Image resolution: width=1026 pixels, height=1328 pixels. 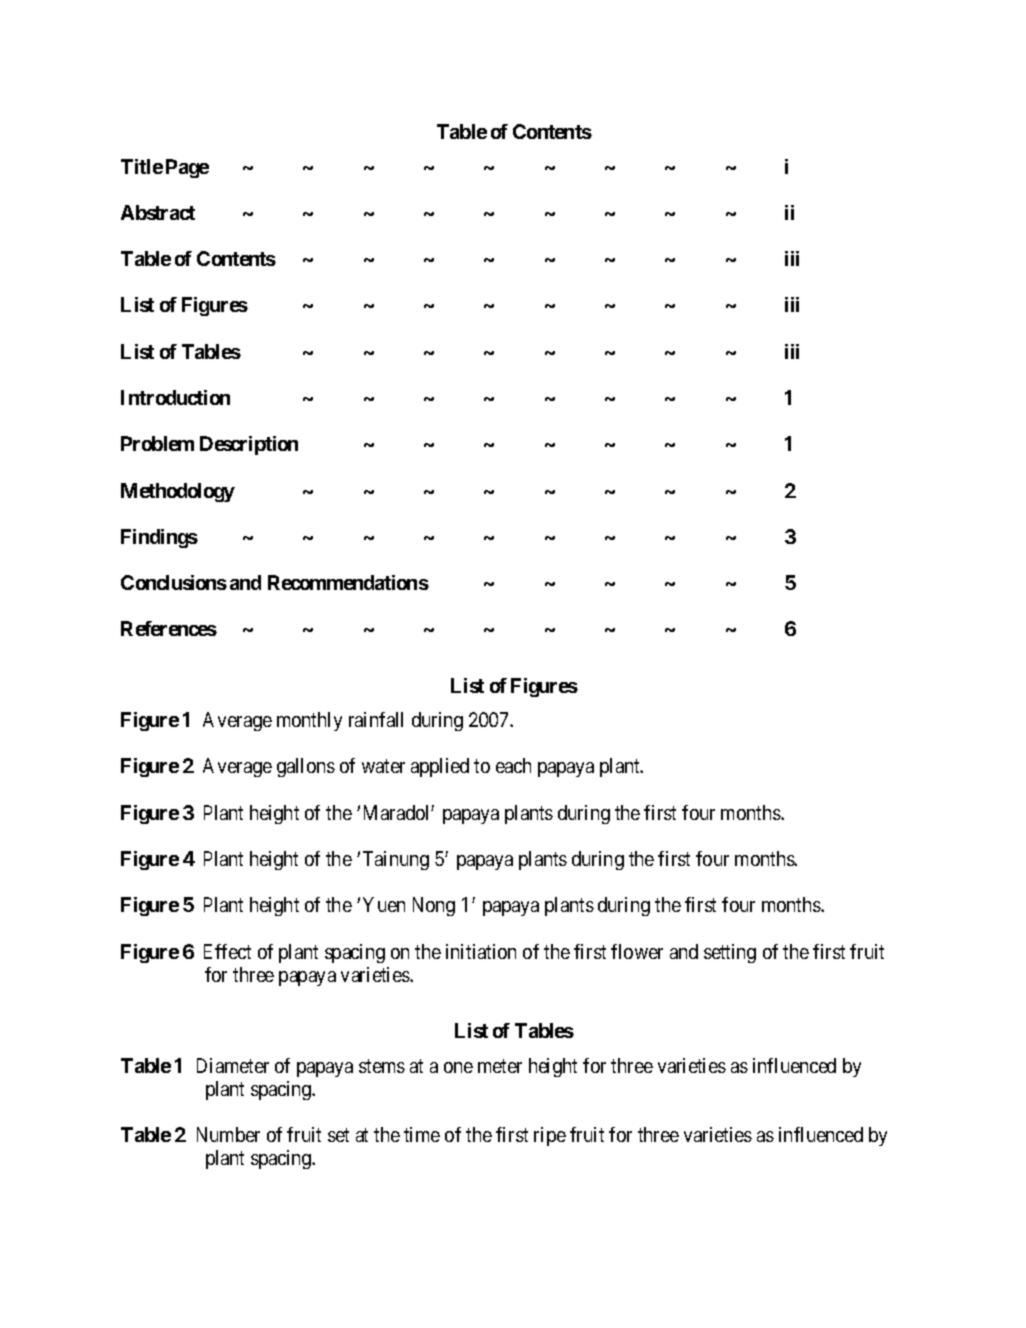 I want to click on flower, so click(x=637, y=951).
